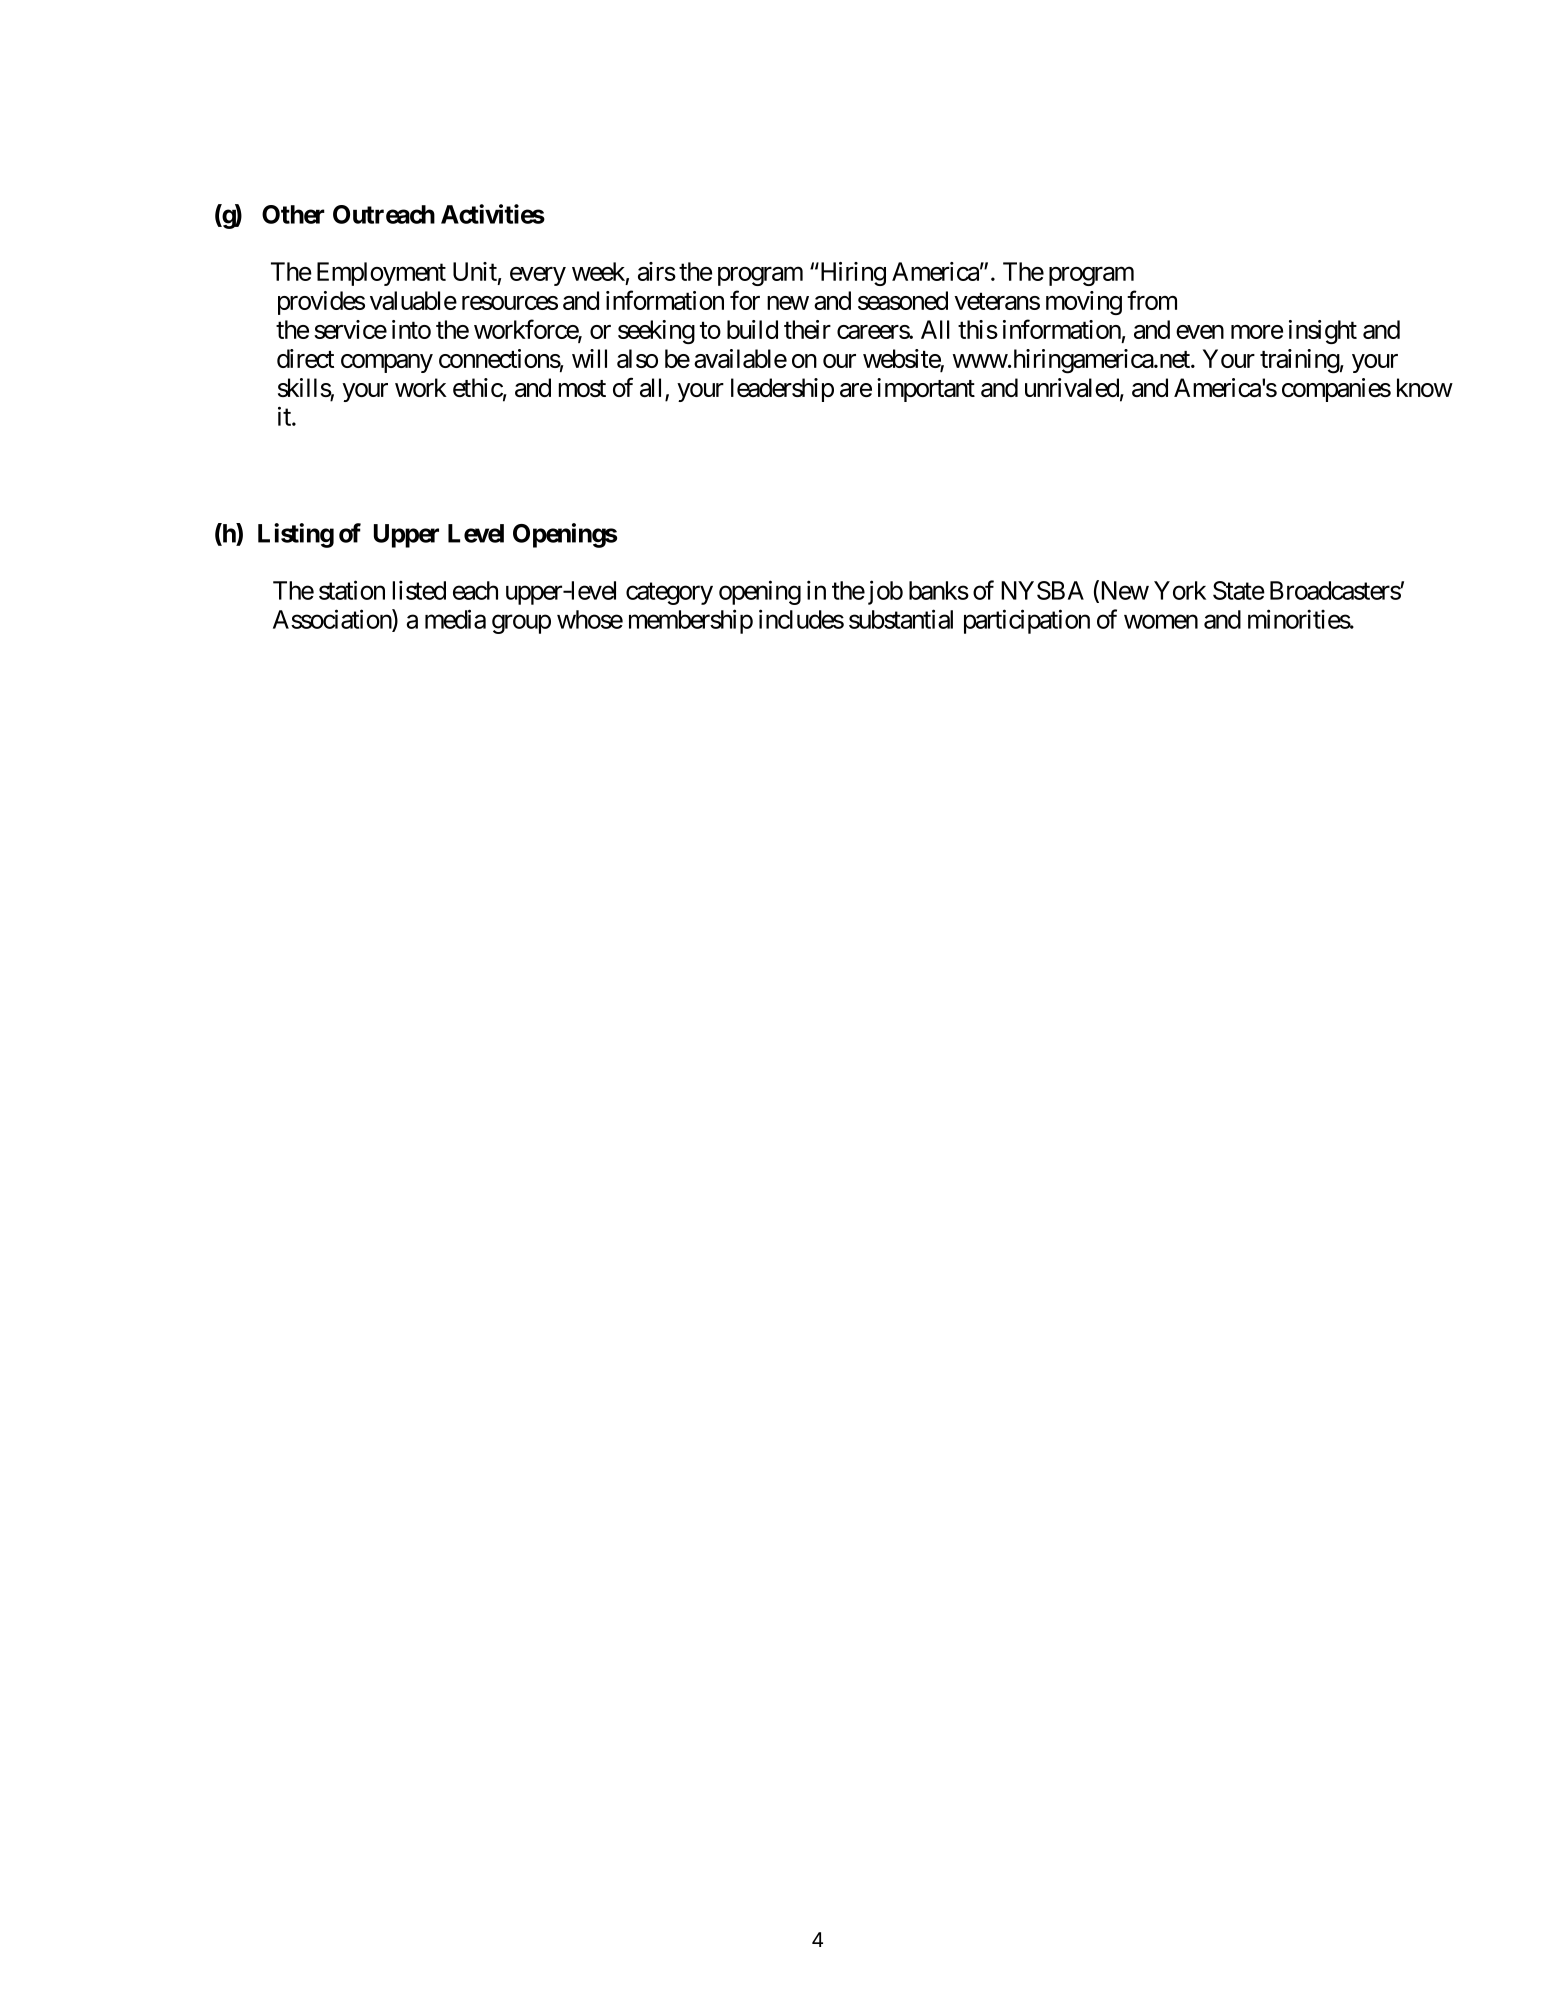  What do you see at coordinates (1161, 622) in the document?
I see `women` at bounding box center [1161, 622].
